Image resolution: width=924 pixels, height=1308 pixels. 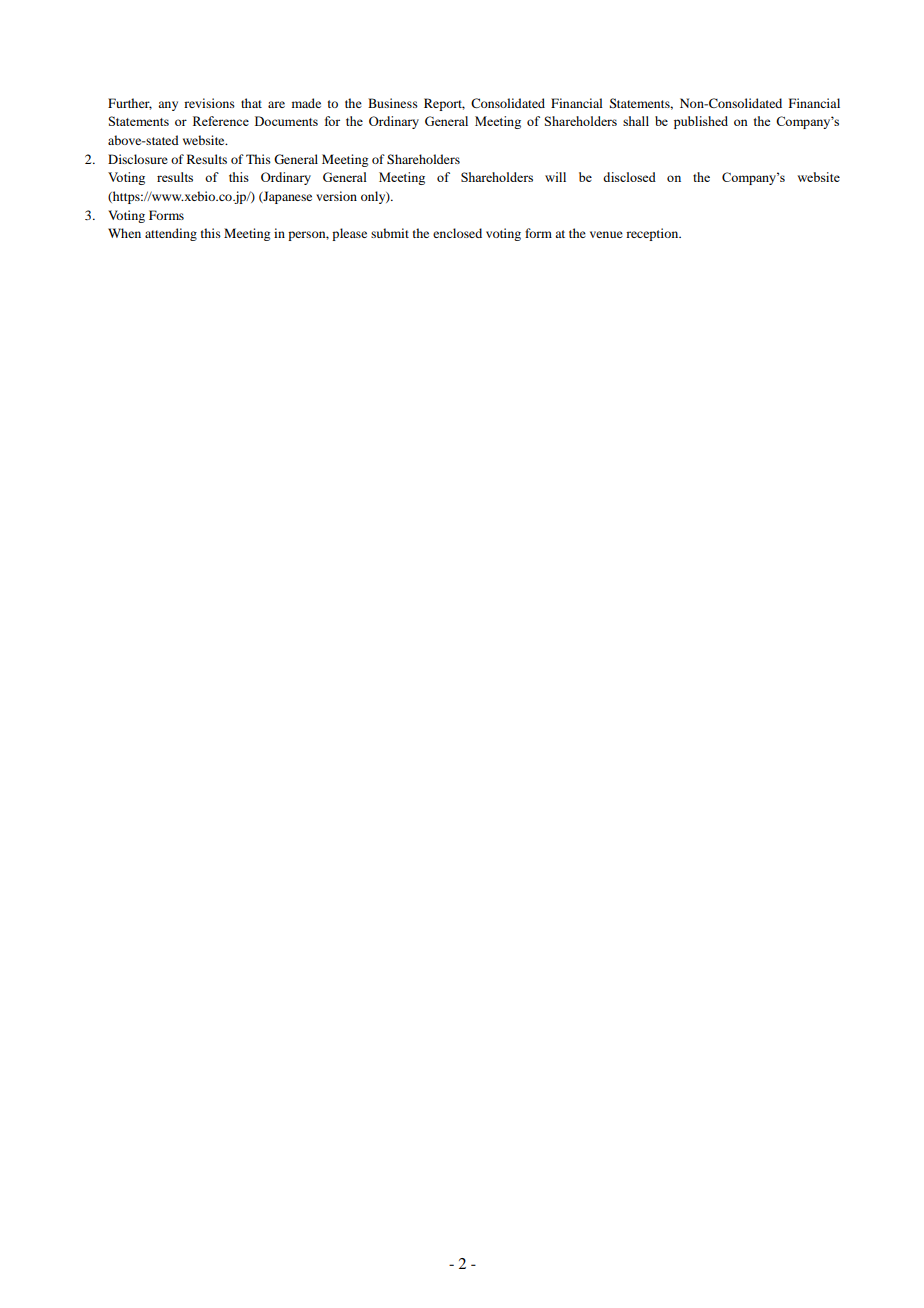 I want to click on Business, so click(x=393, y=103).
